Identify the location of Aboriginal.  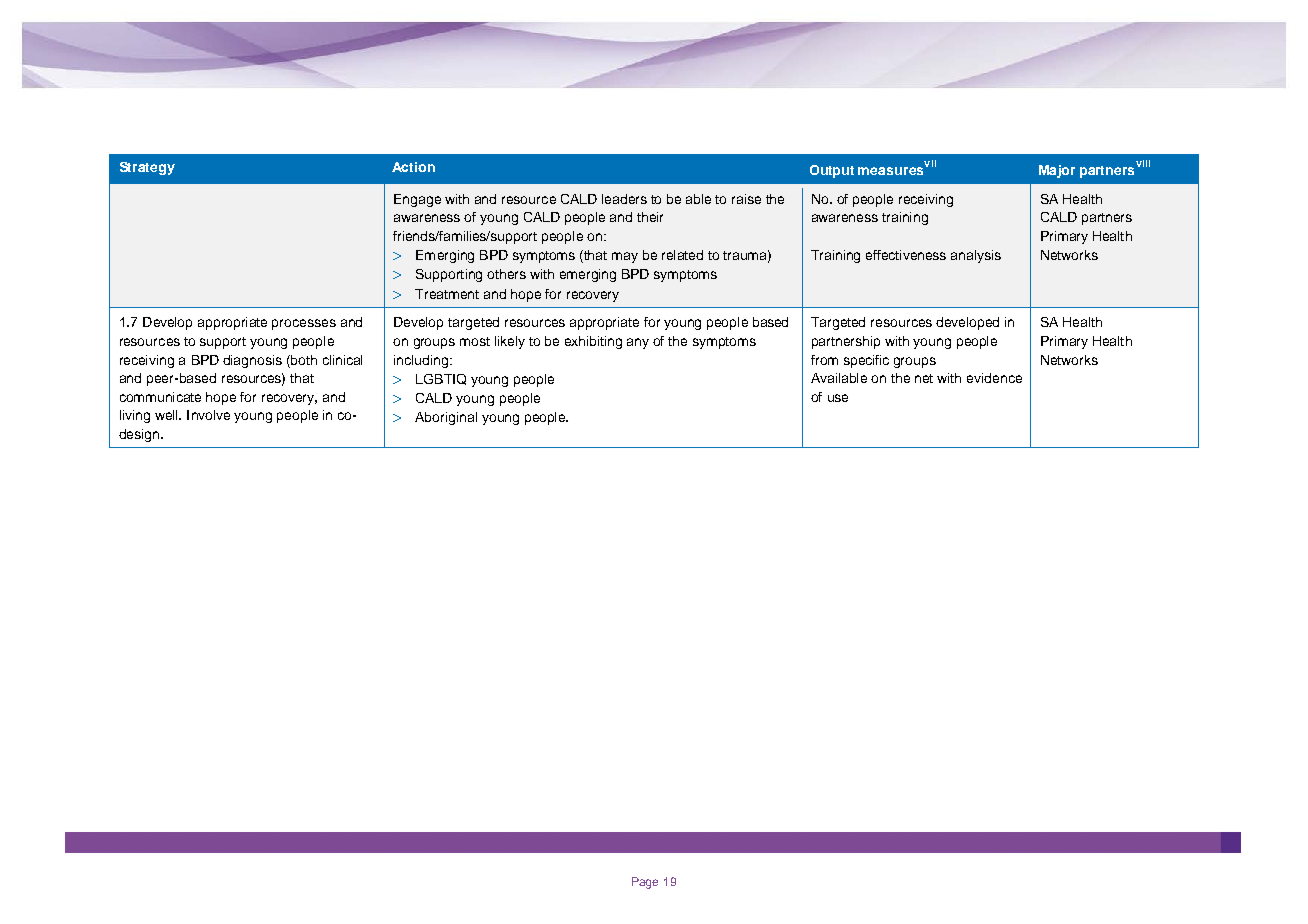
(446, 418).
